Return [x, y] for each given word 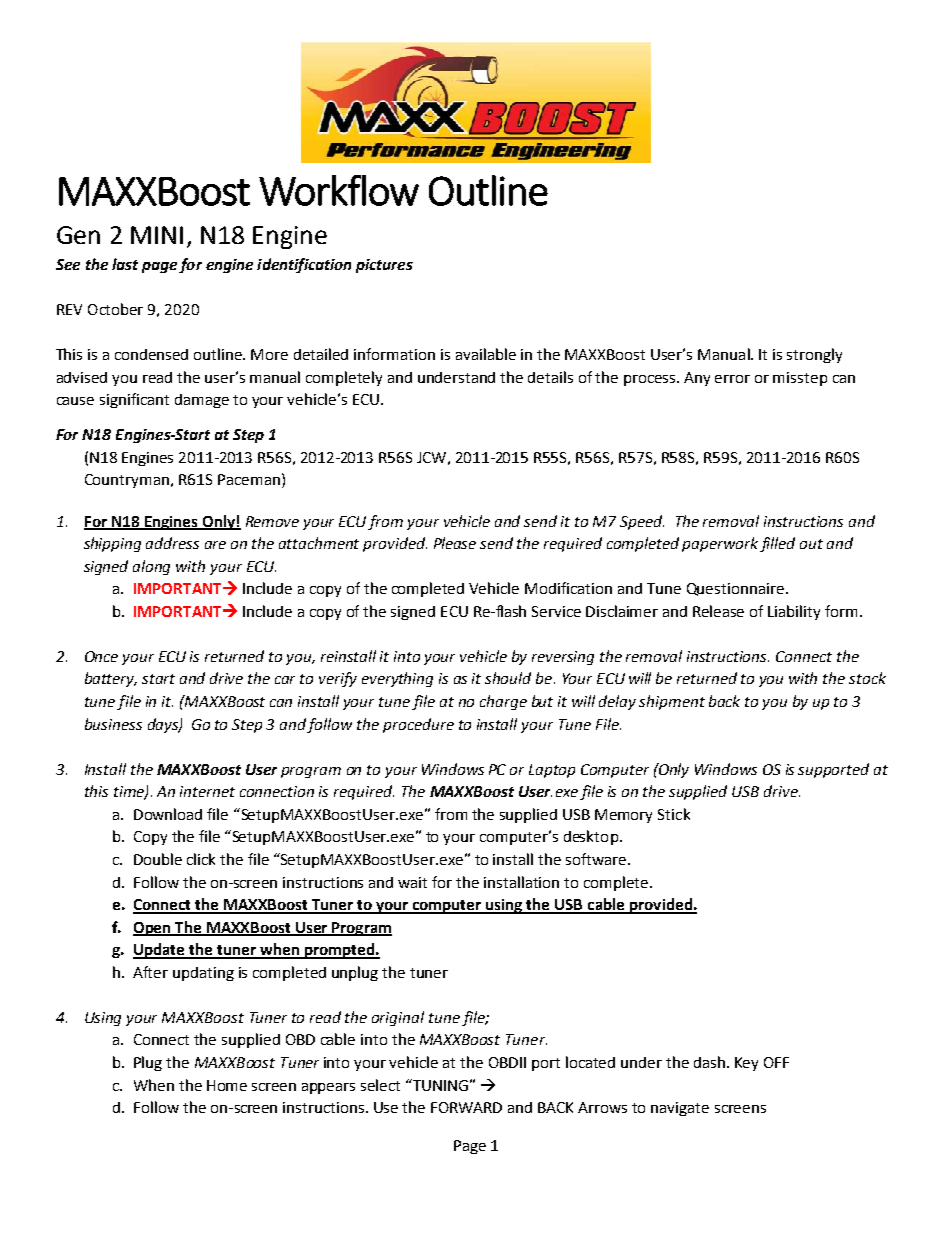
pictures [384, 266]
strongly [814, 355]
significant [134, 400]
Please [455, 543]
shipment [672, 702]
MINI [157, 235]
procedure [418, 725]
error [732, 379]
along [151, 567]
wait [412, 882]
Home [227, 1085]
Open [153, 929]
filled [777, 544]
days [164, 725]
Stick [674, 814]
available [486, 354]
